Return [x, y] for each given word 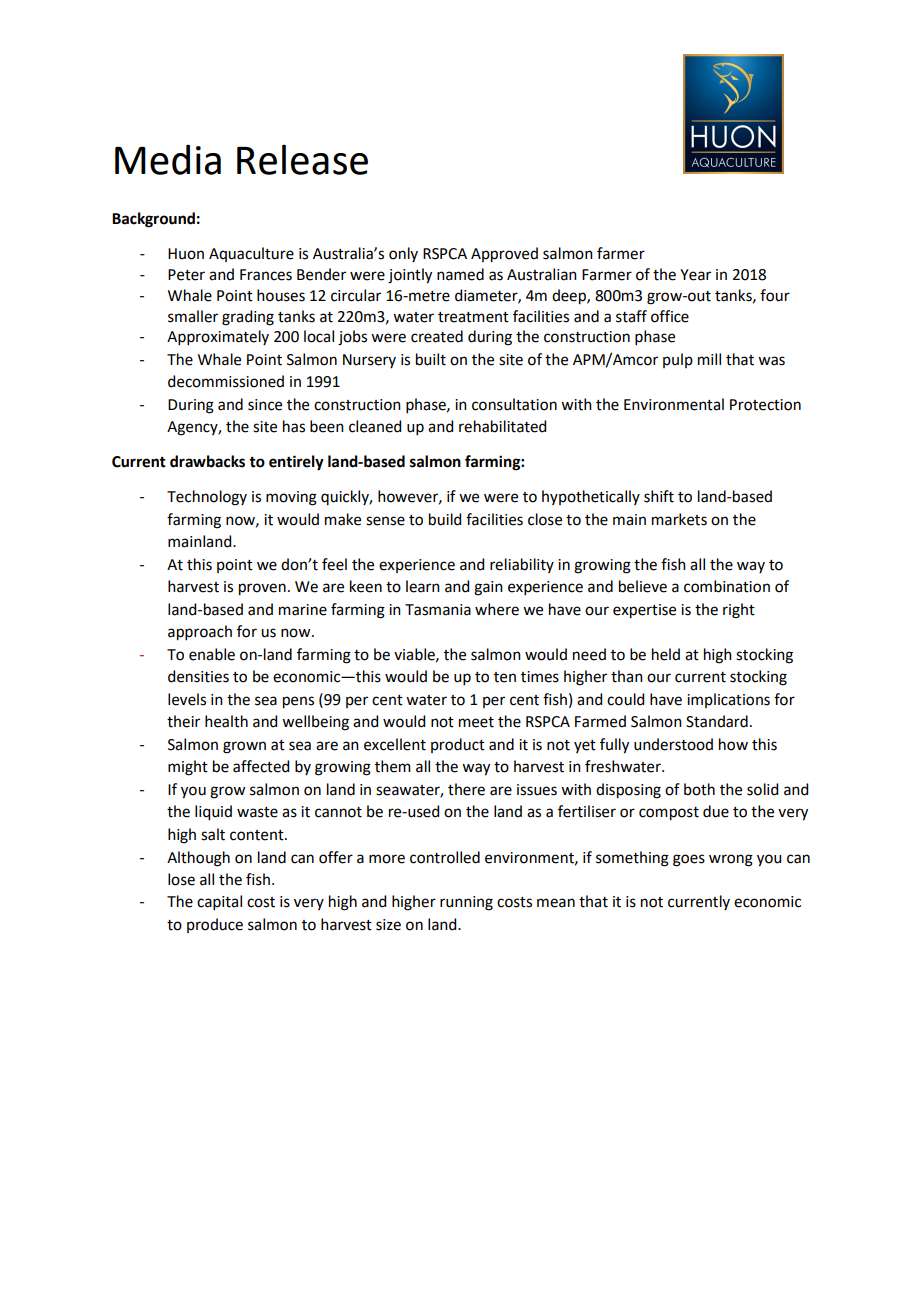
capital [219, 902]
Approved [504, 255]
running [466, 903]
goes [689, 860]
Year [695, 275]
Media [168, 160]
